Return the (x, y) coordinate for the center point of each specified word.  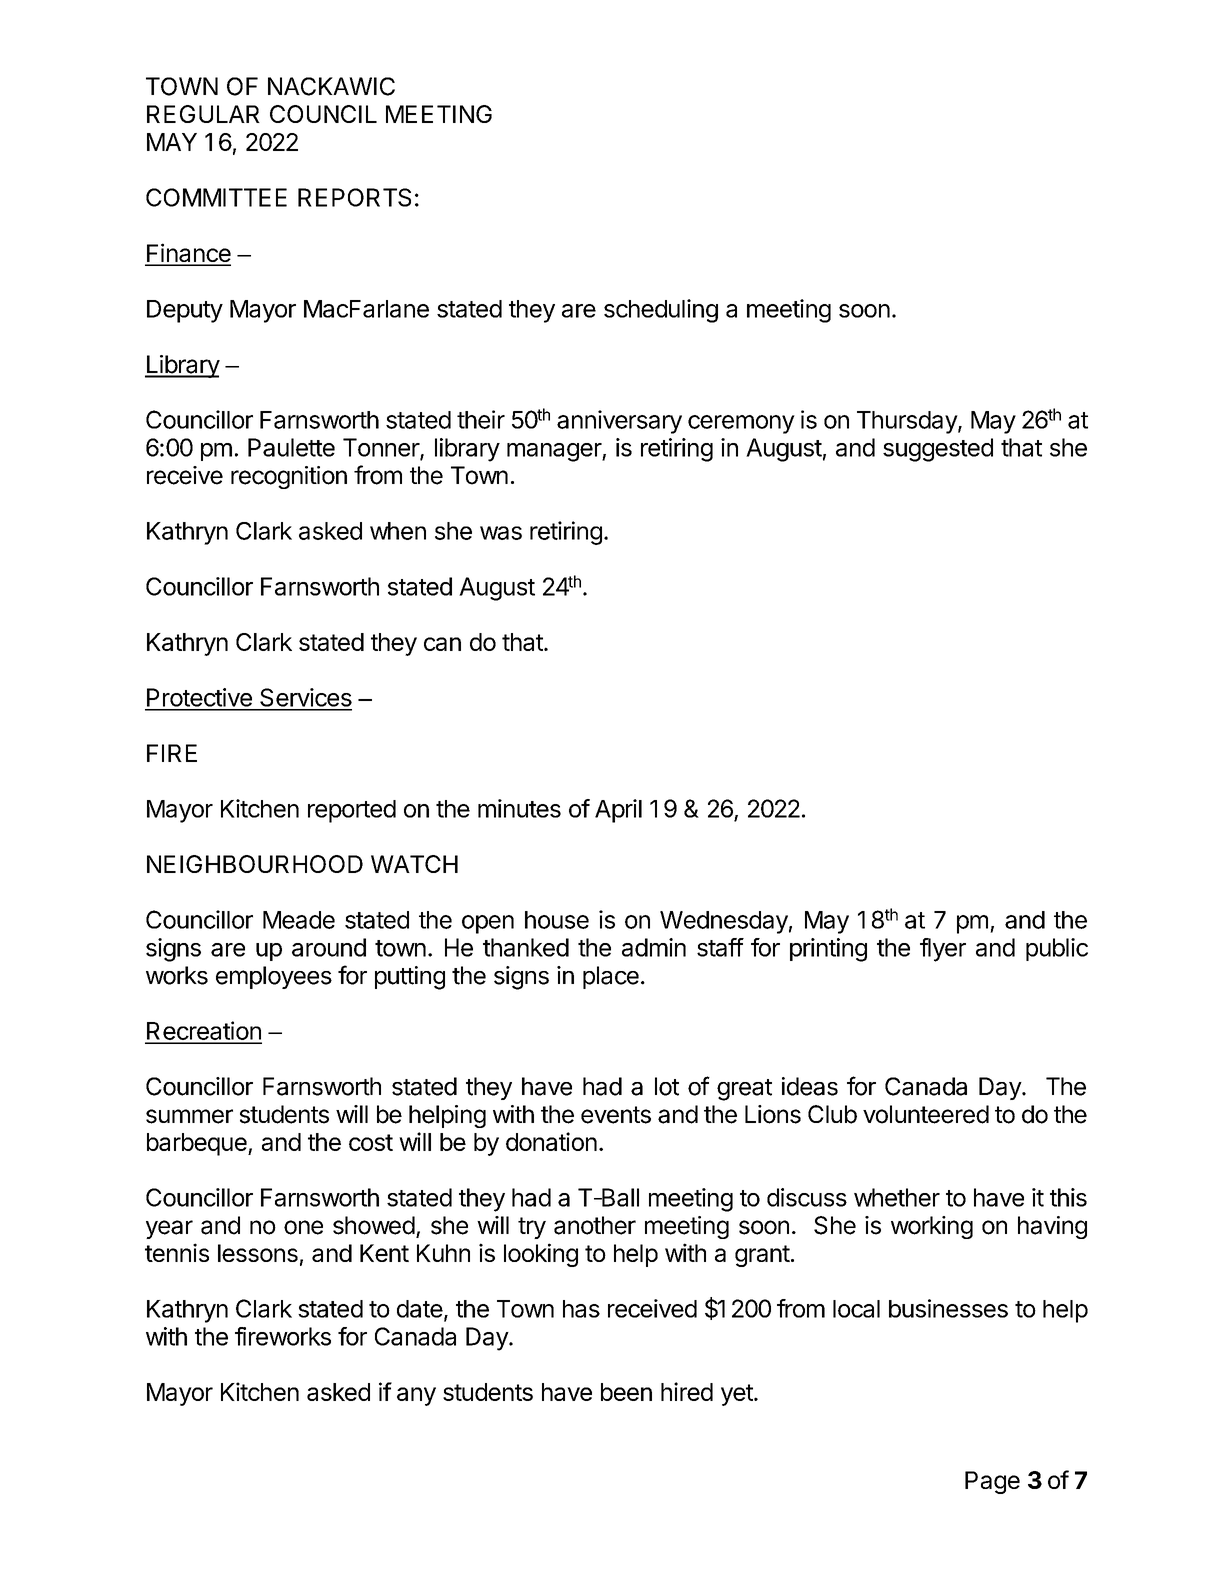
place (611, 977)
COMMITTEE (216, 197)
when (398, 531)
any (416, 1396)
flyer (943, 950)
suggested (938, 450)
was (501, 533)
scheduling (661, 311)
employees (274, 977)
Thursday (908, 422)
